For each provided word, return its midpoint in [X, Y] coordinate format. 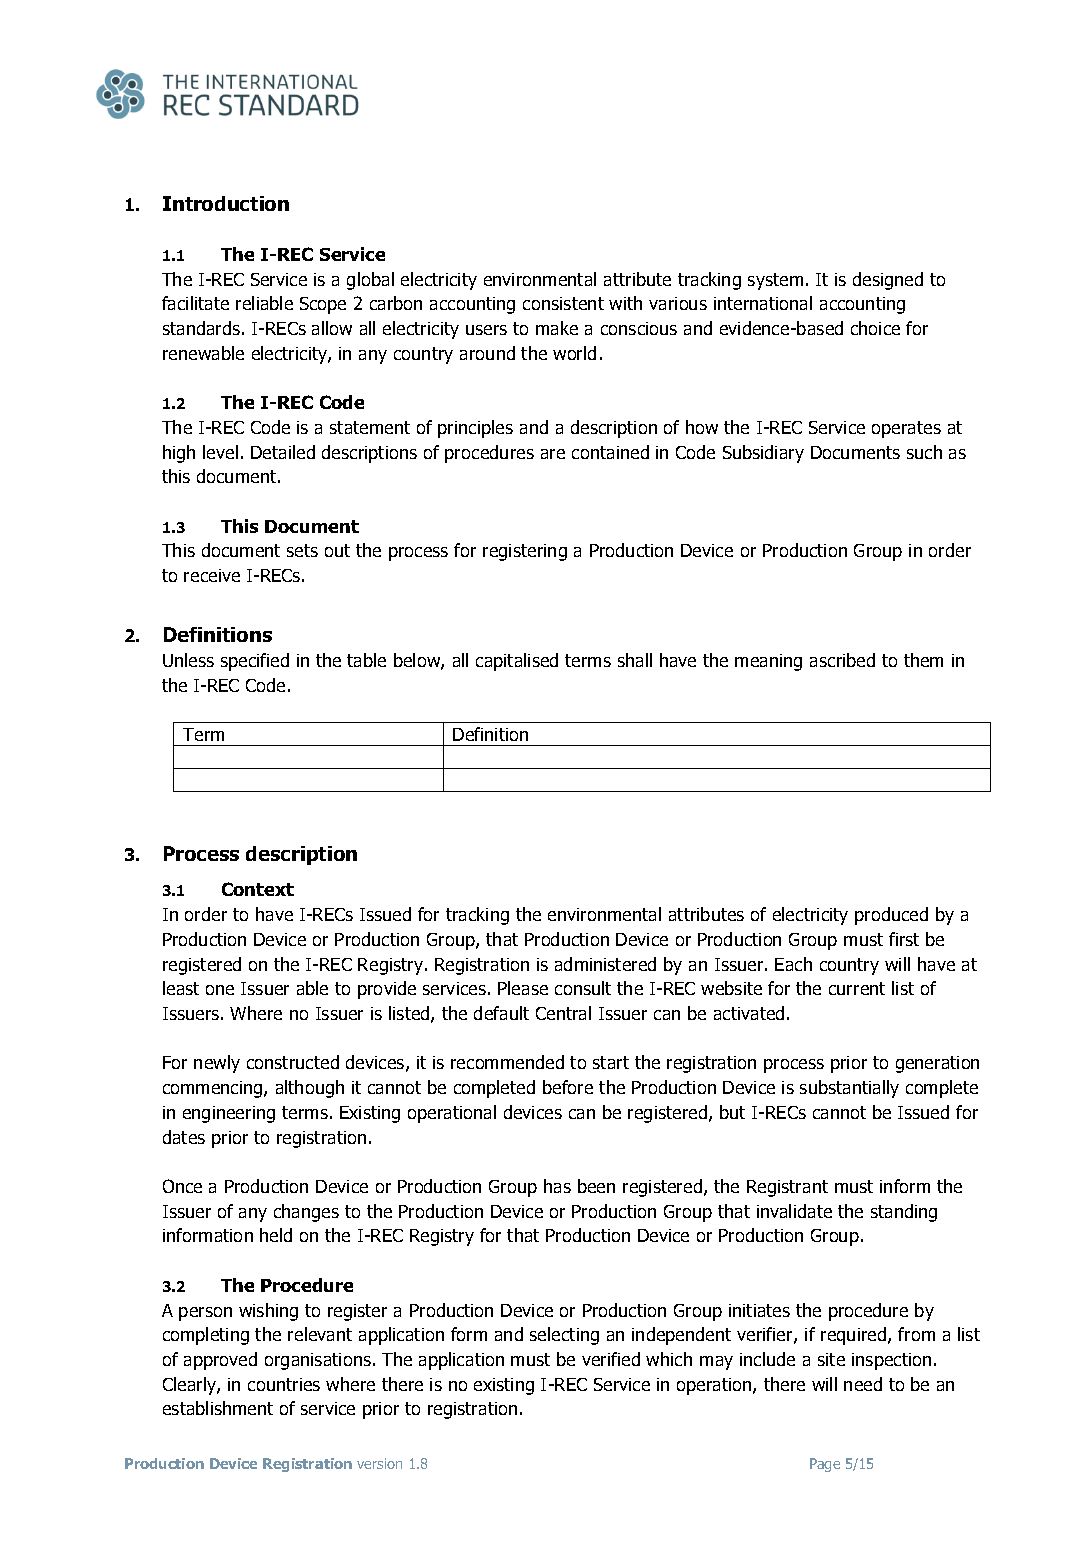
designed [888, 281]
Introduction [226, 203]
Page [825, 1465]
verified [611, 1359]
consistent [563, 303]
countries [284, 1384]
